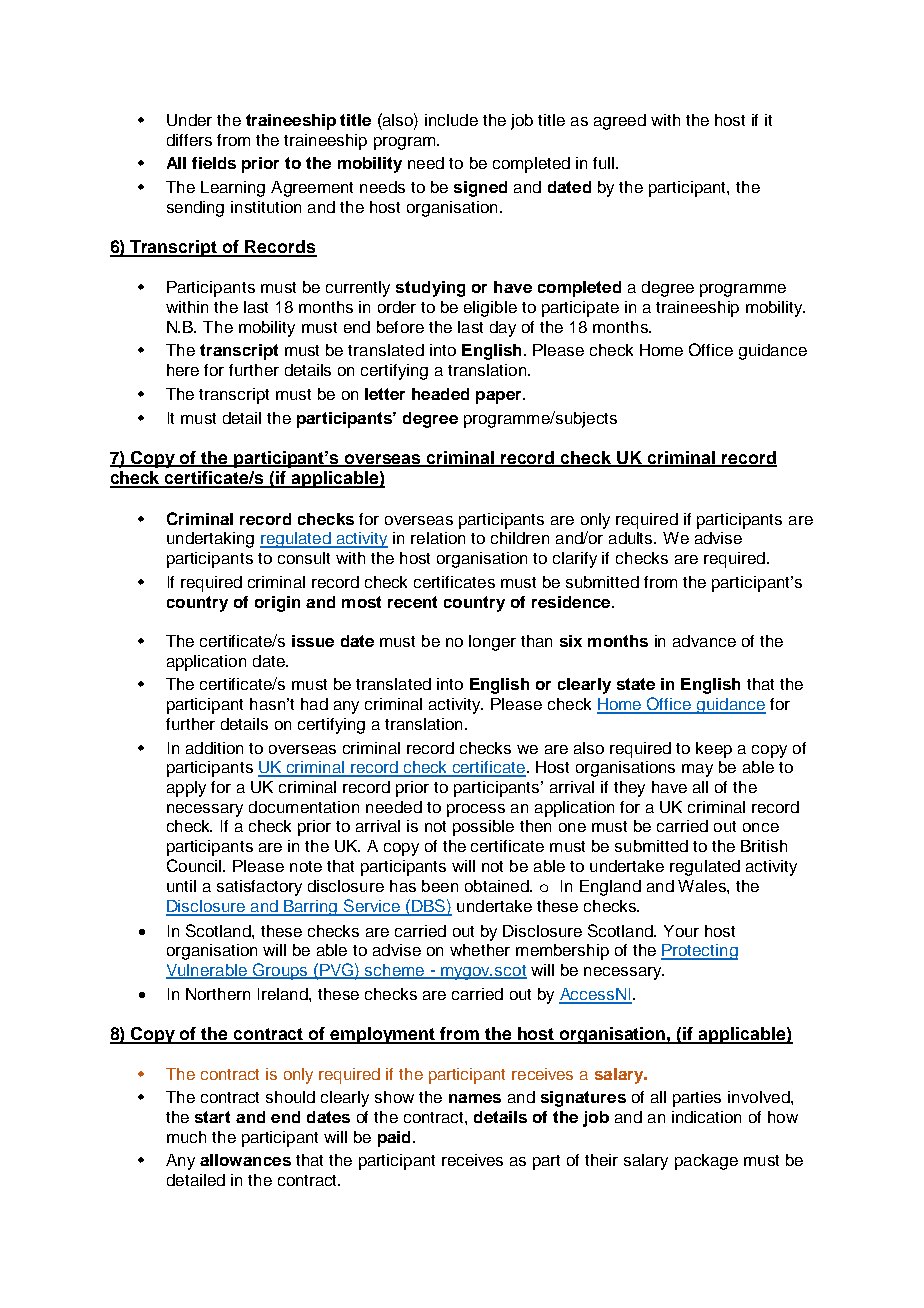 This document has width=924, height=1308. I want to click on advance, so click(704, 641).
